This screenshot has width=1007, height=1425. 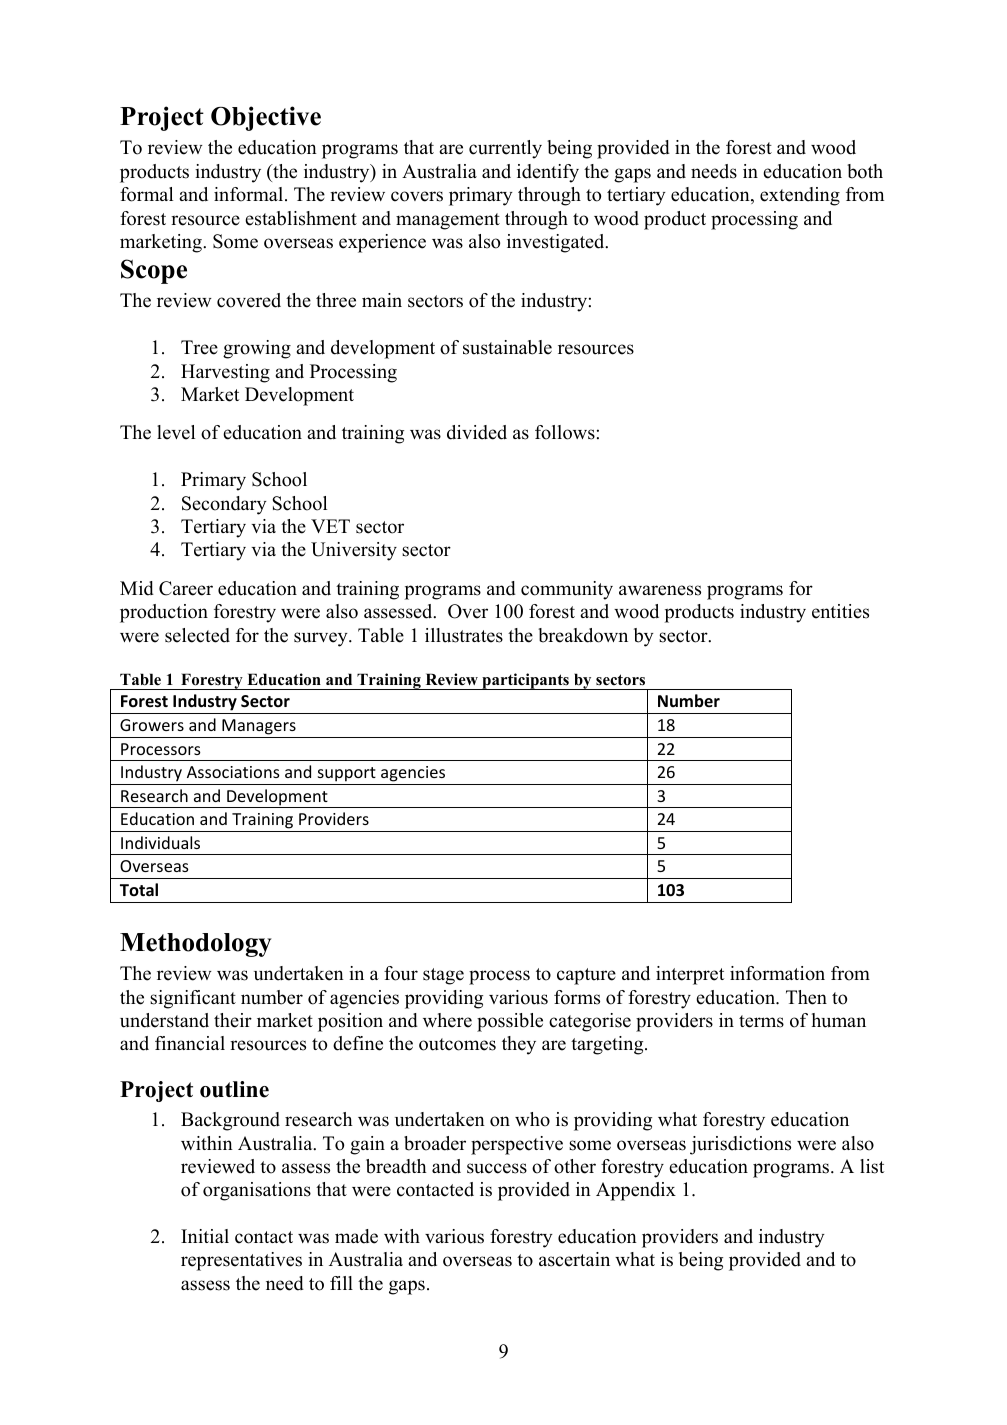 What do you see at coordinates (241, 1261) in the screenshot?
I see `representatives` at bounding box center [241, 1261].
